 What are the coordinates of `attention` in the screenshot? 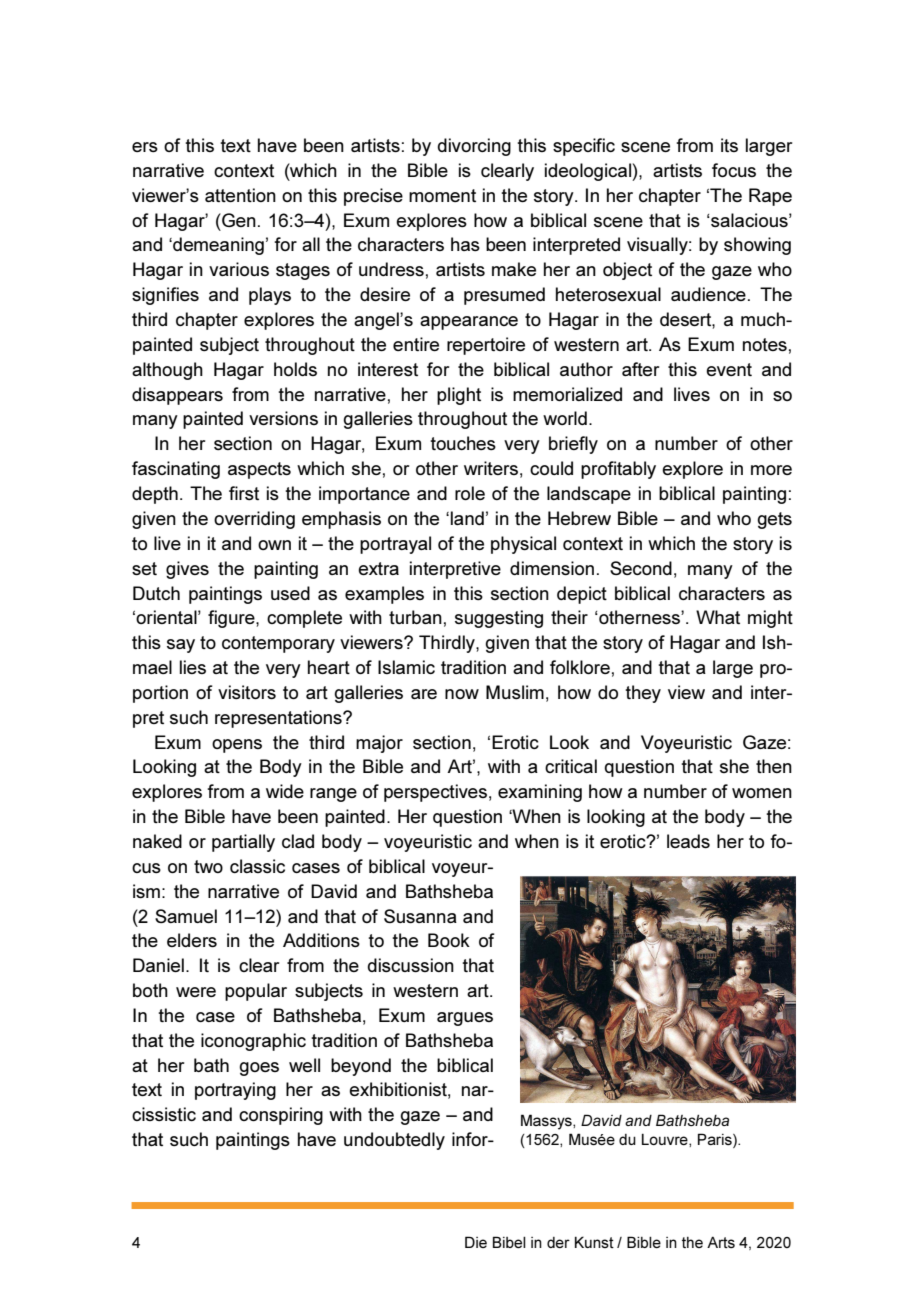 It's located at (240, 195).
